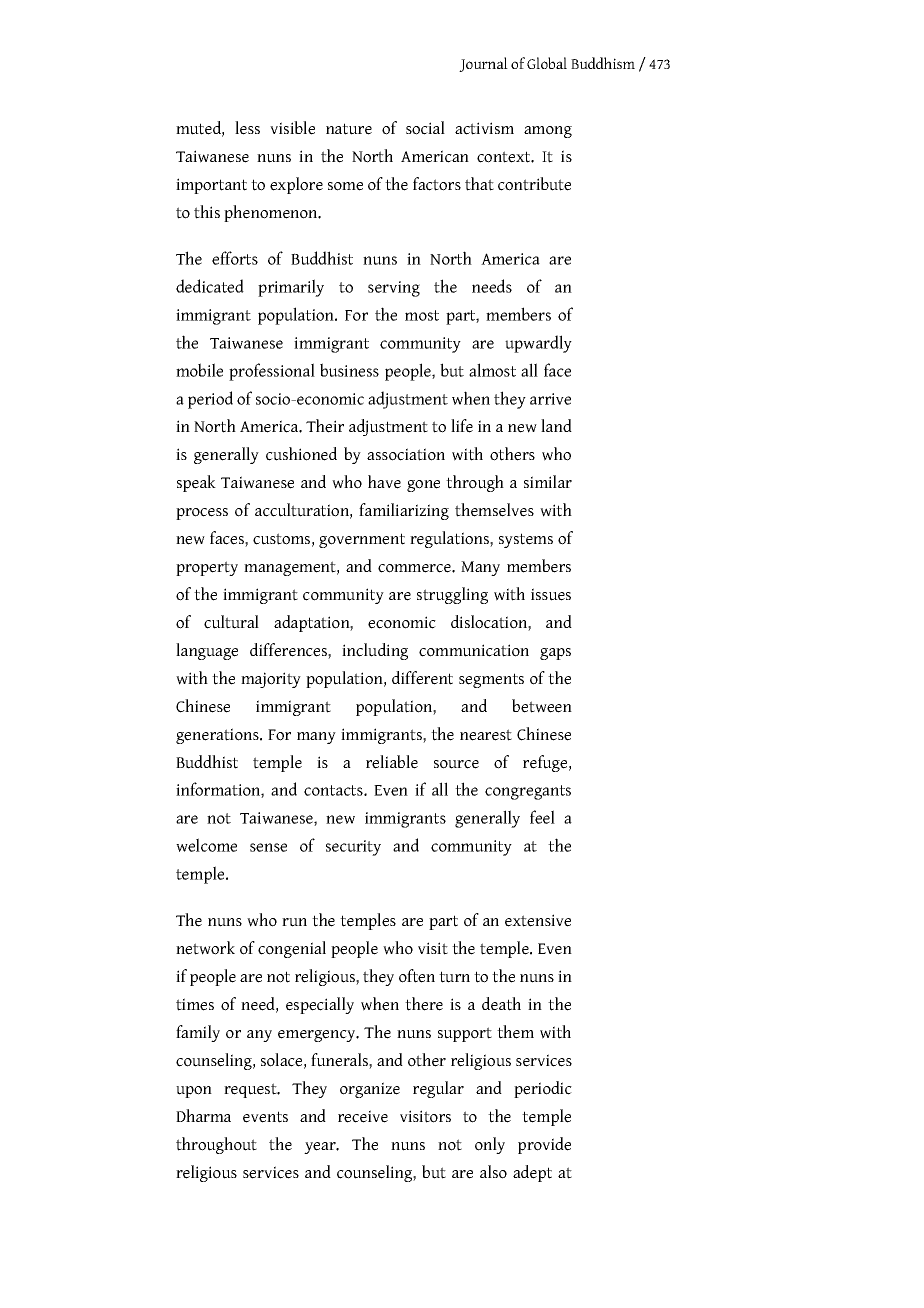  What do you see at coordinates (375, 651) in the page?
I see `including` at bounding box center [375, 651].
